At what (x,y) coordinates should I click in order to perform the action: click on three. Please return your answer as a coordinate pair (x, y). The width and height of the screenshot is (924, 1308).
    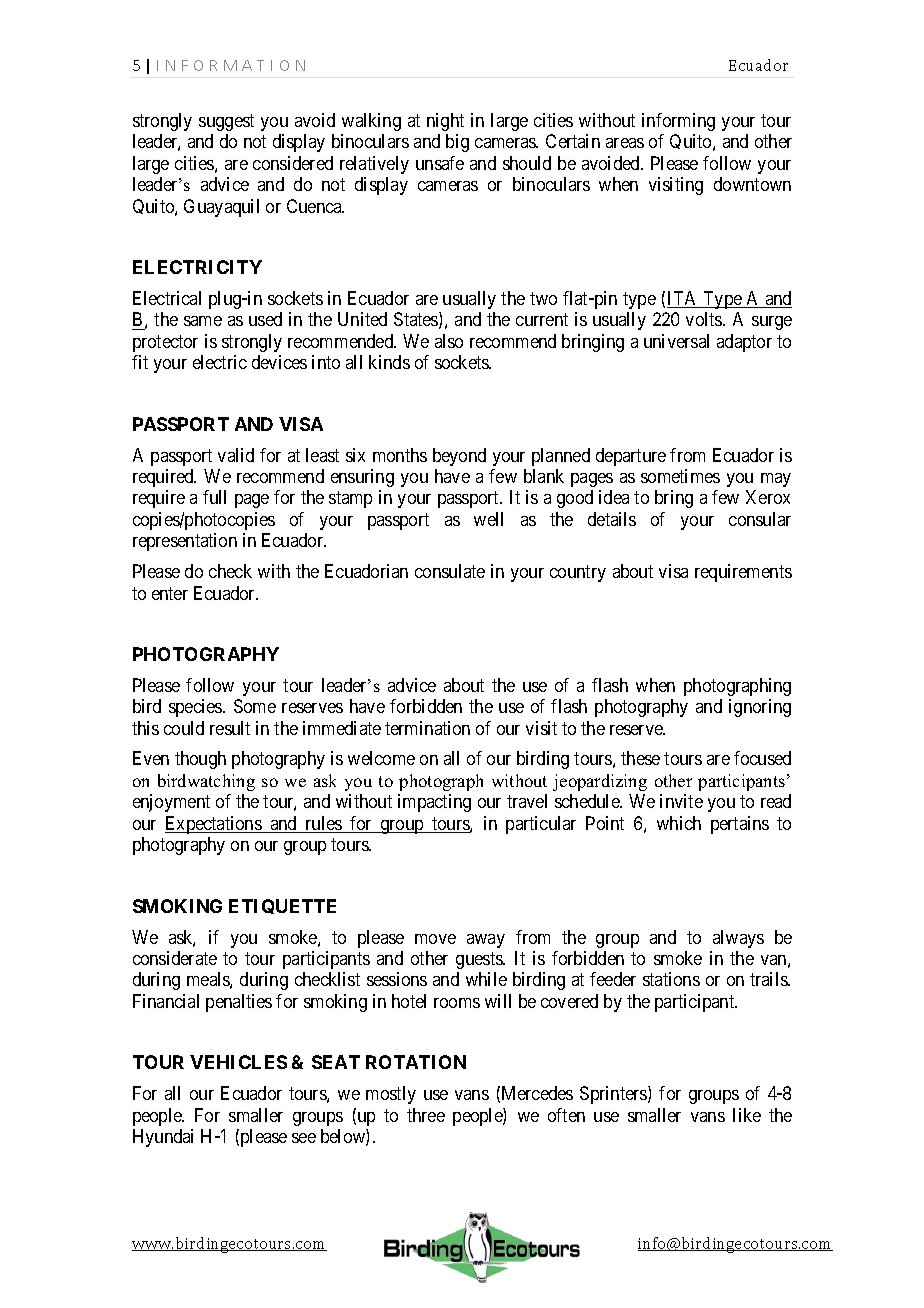
    Looking at the image, I should click on (426, 1115).
